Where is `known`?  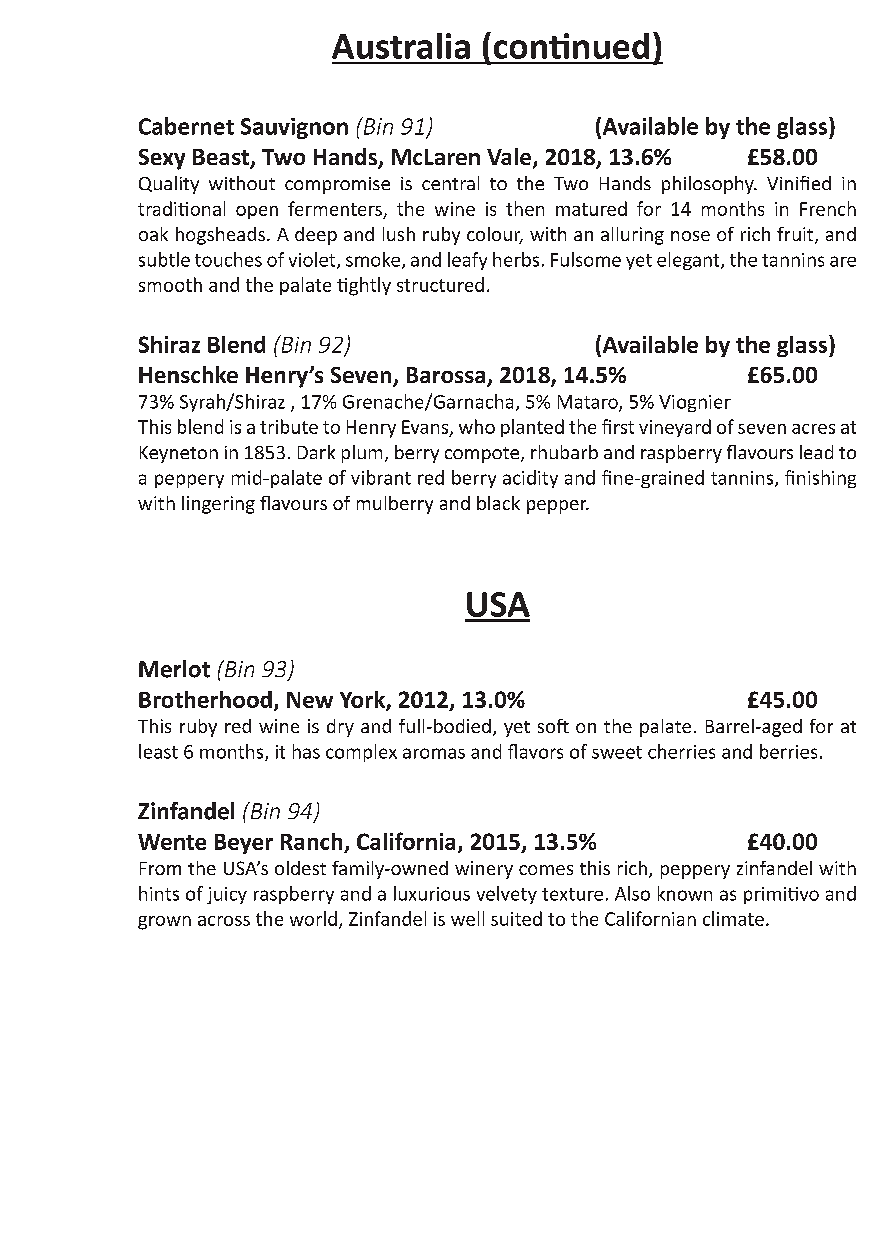 known is located at coordinates (685, 893).
